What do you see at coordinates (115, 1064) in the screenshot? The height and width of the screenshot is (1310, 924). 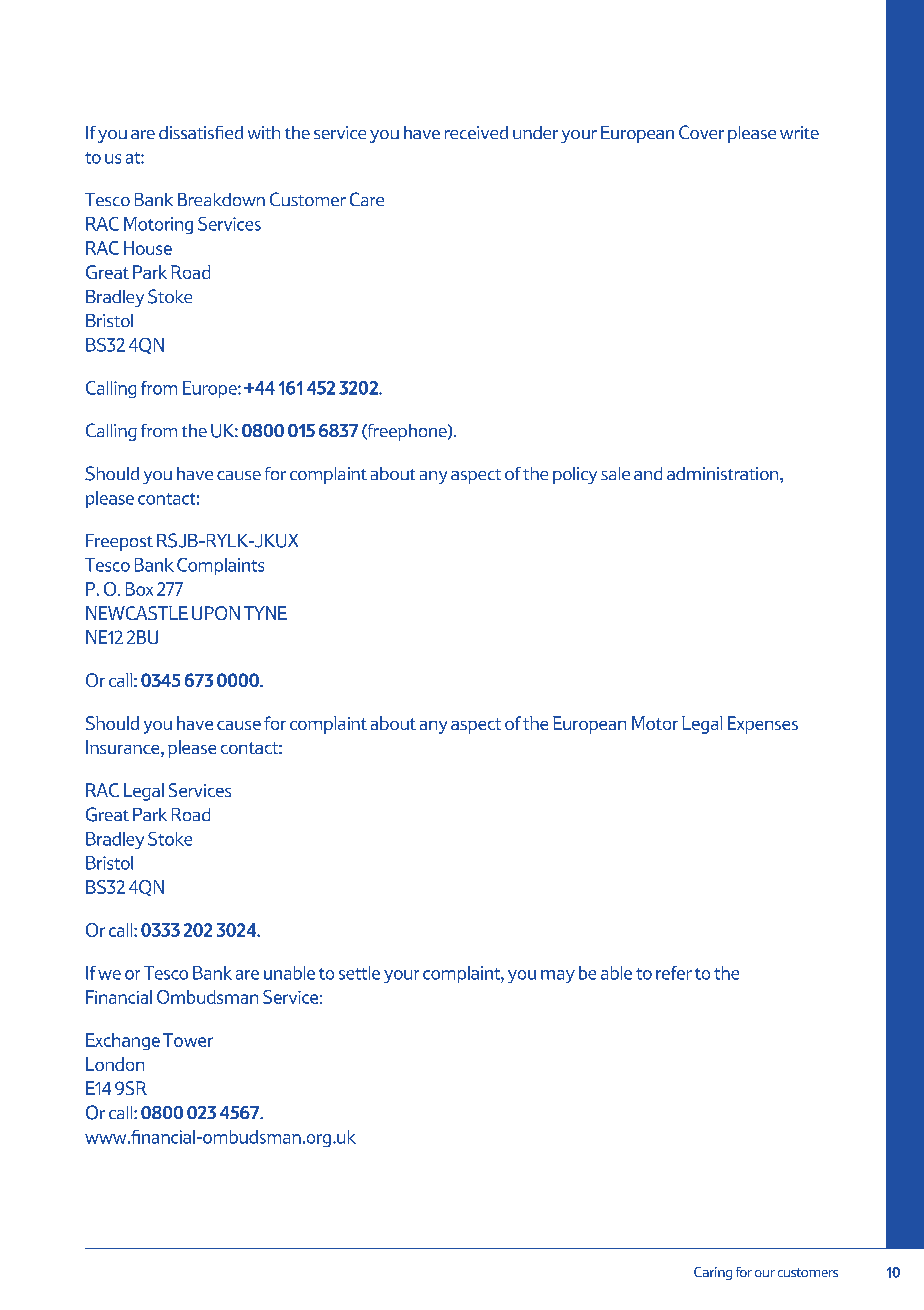 I see `London` at bounding box center [115, 1064].
